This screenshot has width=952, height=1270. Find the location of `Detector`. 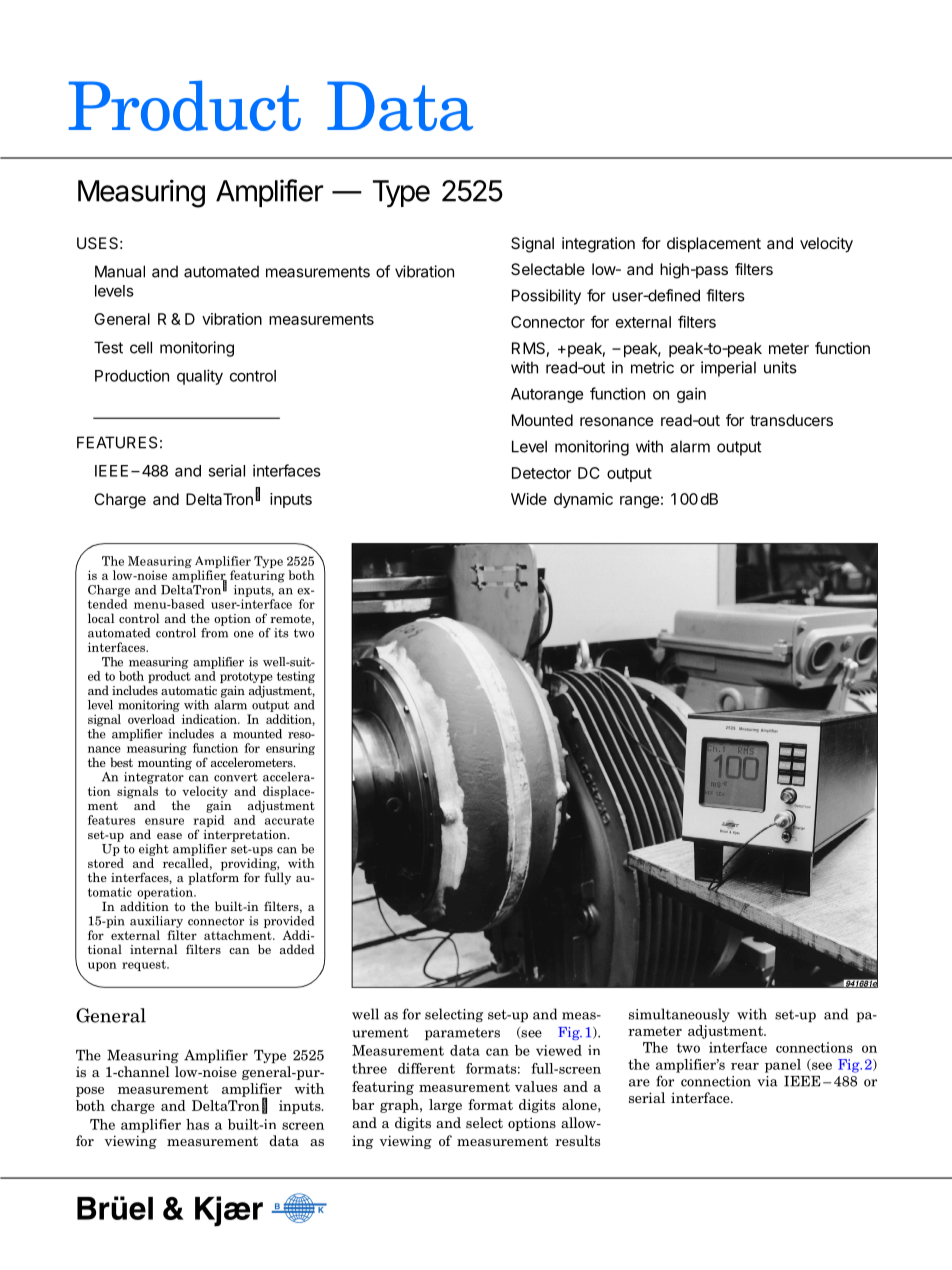

Detector is located at coordinates (541, 473).
